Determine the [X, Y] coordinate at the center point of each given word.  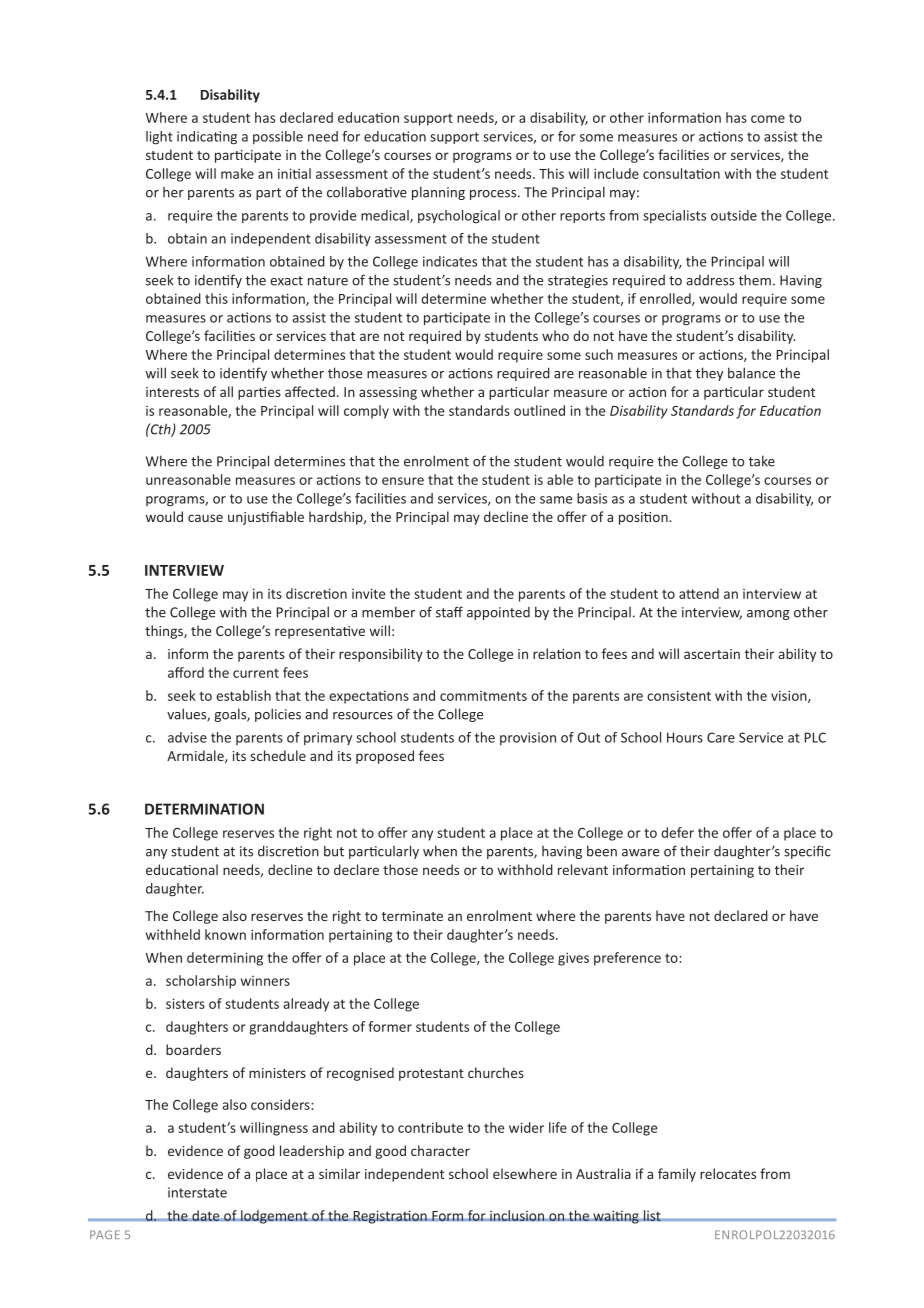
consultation [681, 173]
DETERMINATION [204, 809]
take [762, 461]
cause [205, 518]
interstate [197, 1192]
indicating [207, 138]
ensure [403, 481]
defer [677, 832]
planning [438, 193]
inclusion [517, 1215]
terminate [412, 916]
